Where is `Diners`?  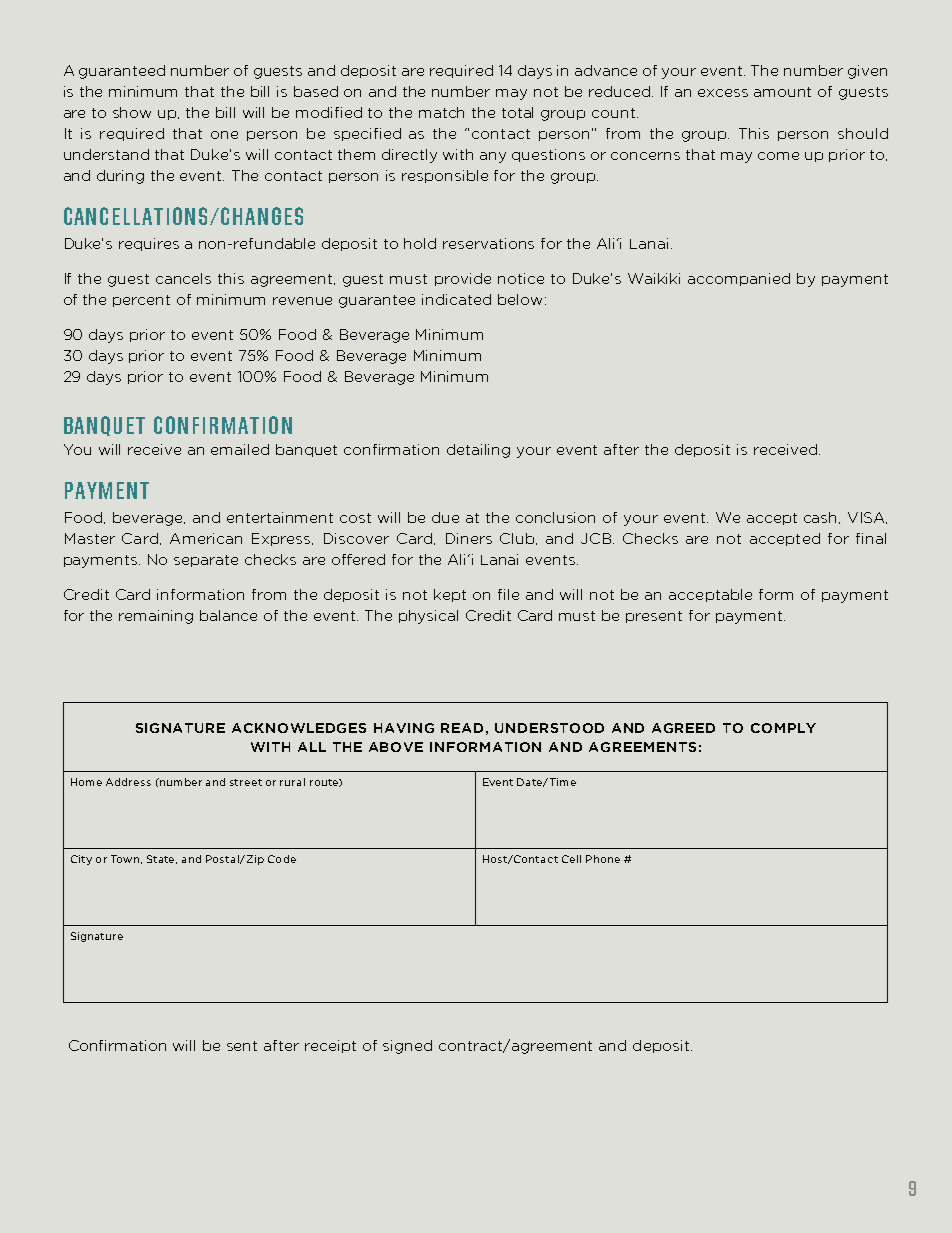
Diners is located at coordinates (469, 538).
